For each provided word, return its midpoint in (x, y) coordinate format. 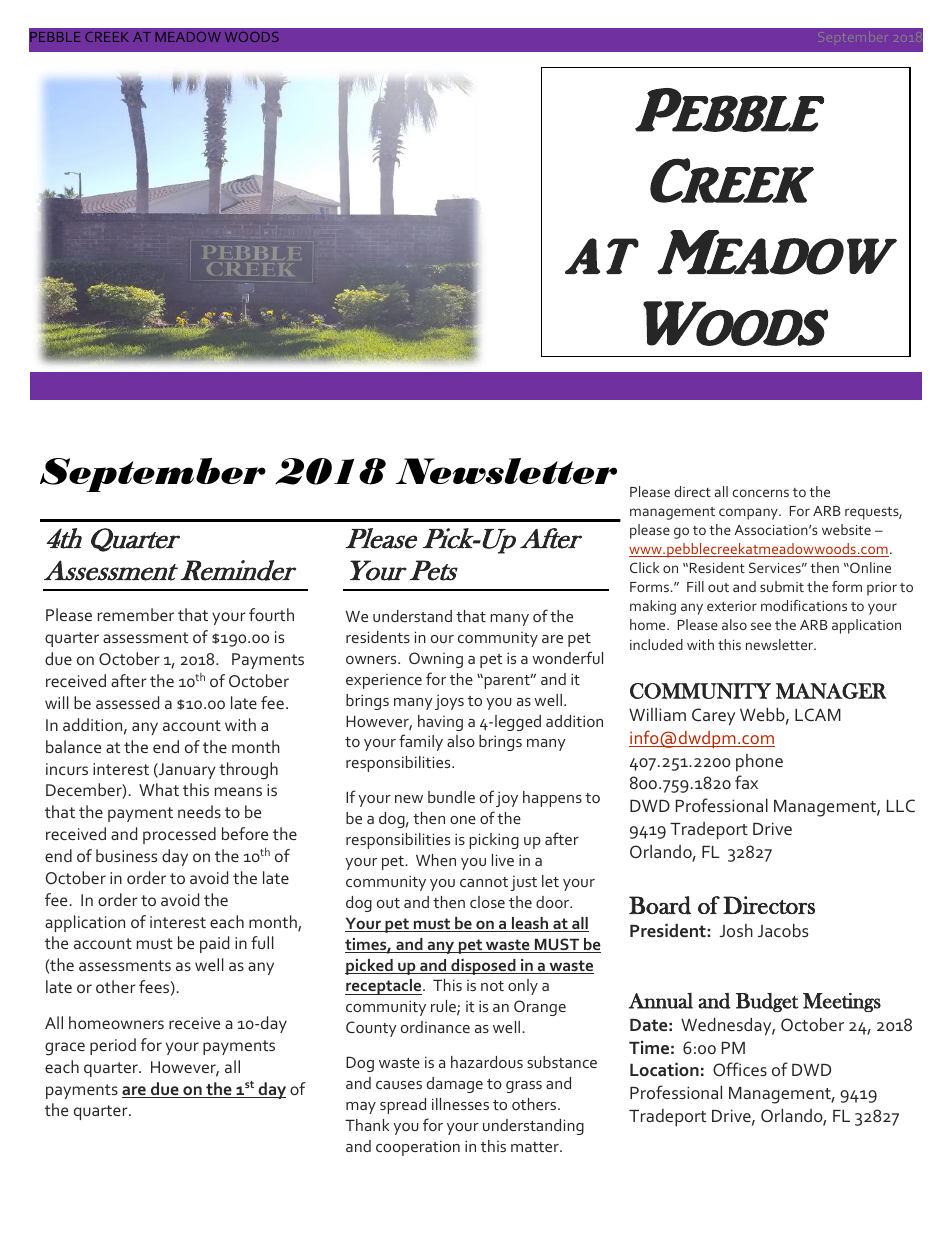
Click (644, 567)
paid (214, 944)
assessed (127, 702)
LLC (901, 805)
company (749, 514)
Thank (367, 1125)
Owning (436, 660)
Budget (767, 1003)
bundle (451, 797)
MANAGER (831, 691)
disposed (483, 967)
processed (179, 835)
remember (136, 614)
